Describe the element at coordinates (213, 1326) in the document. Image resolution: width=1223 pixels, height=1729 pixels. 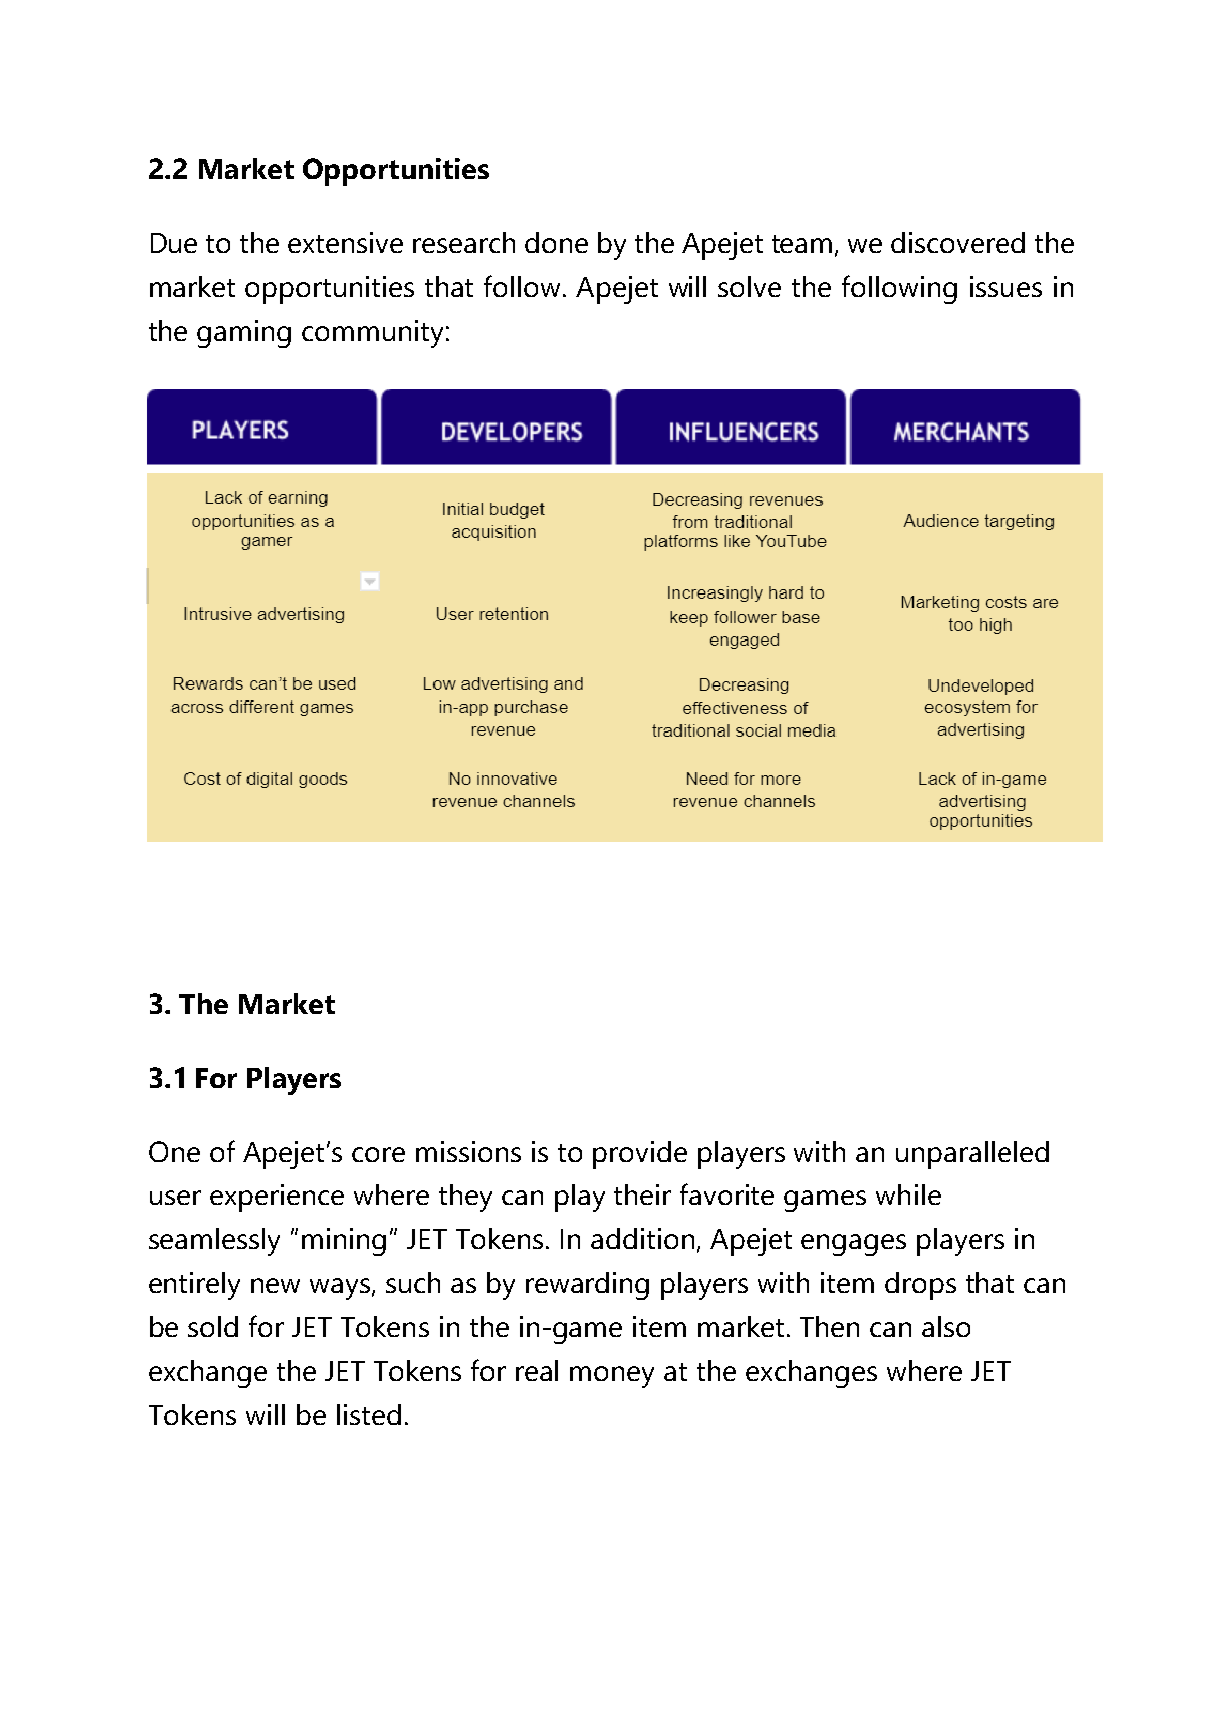
I see `sold` at that location.
